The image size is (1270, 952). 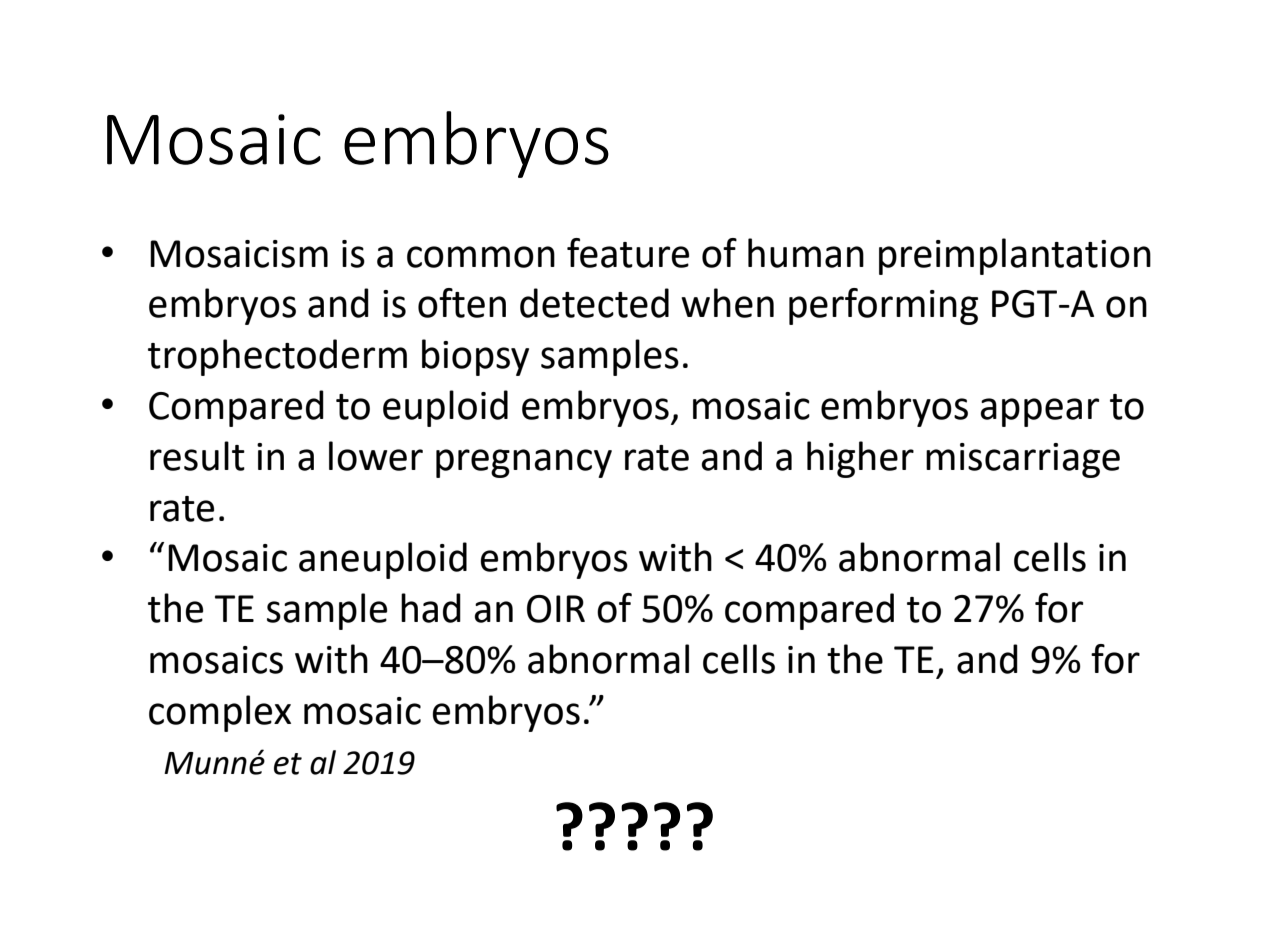 What do you see at coordinates (628, 253) in the screenshot?
I see `feature` at bounding box center [628, 253].
